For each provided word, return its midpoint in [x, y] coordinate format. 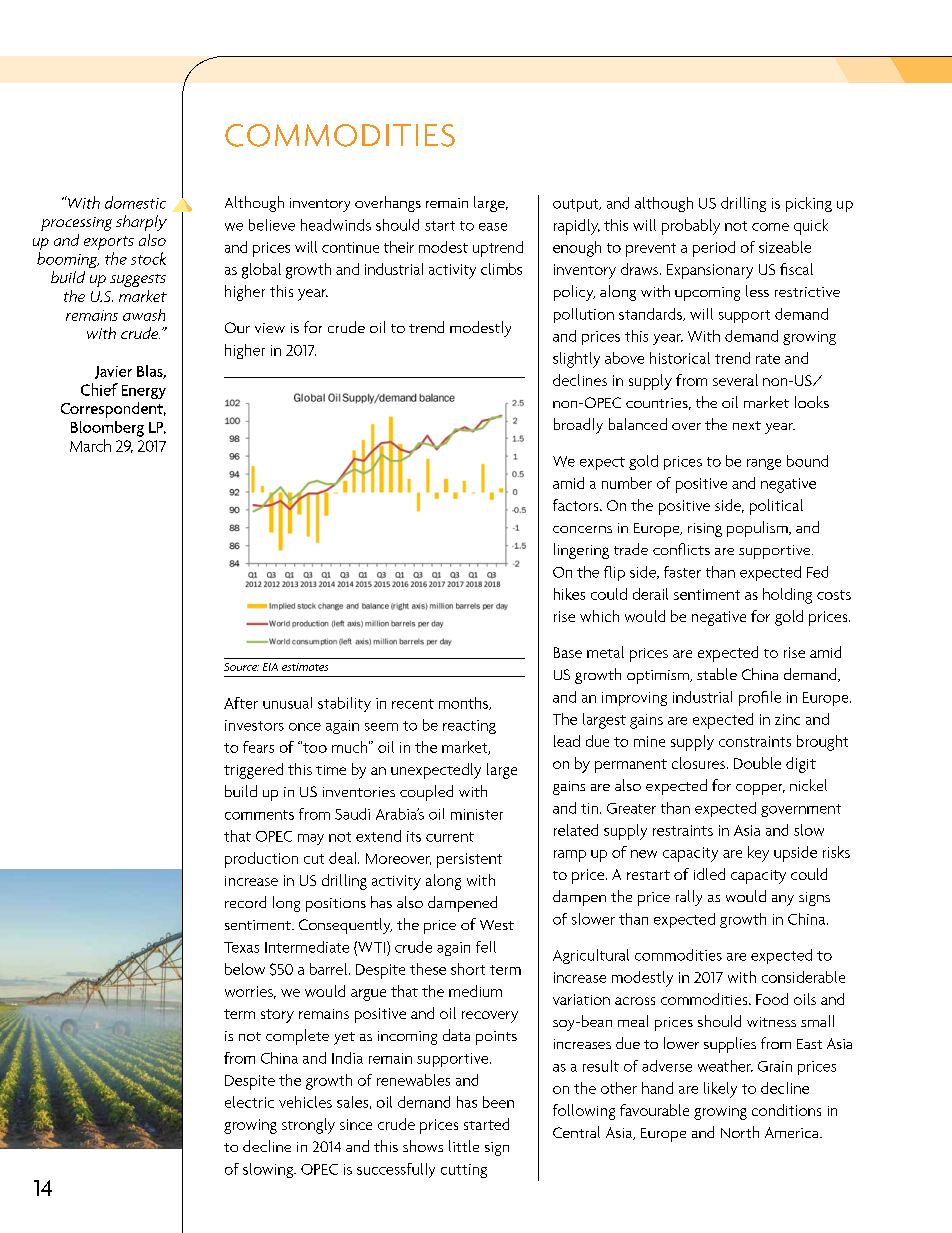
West [497, 925]
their [399, 247]
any [783, 900]
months [465, 703]
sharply [141, 223]
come [770, 227]
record [245, 902]
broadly [578, 426]
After [241, 703]
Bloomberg [107, 429]
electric [249, 1102]
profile [760, 698]
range [764, 464]
